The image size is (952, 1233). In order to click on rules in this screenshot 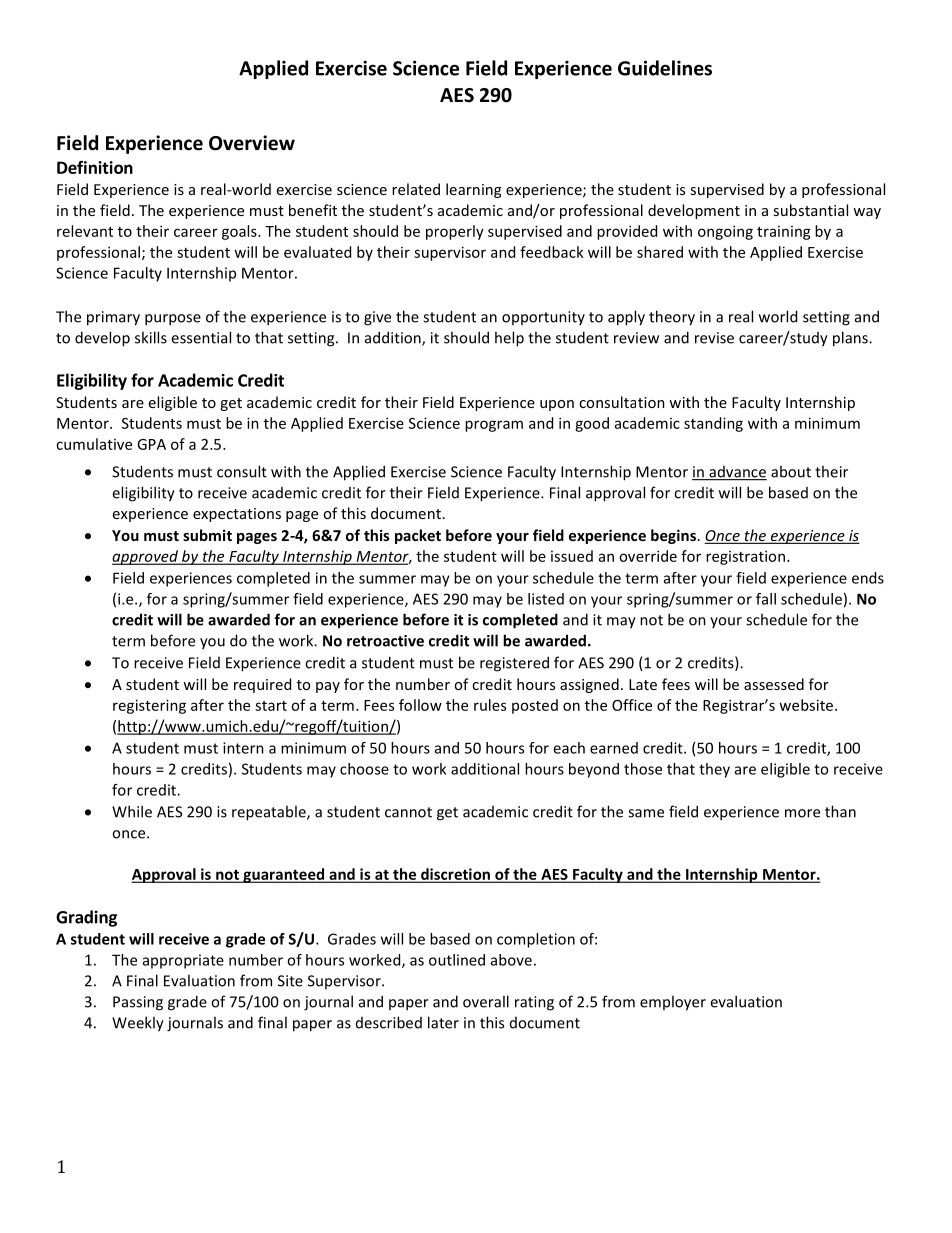, I will do `click(490, 705)`.
